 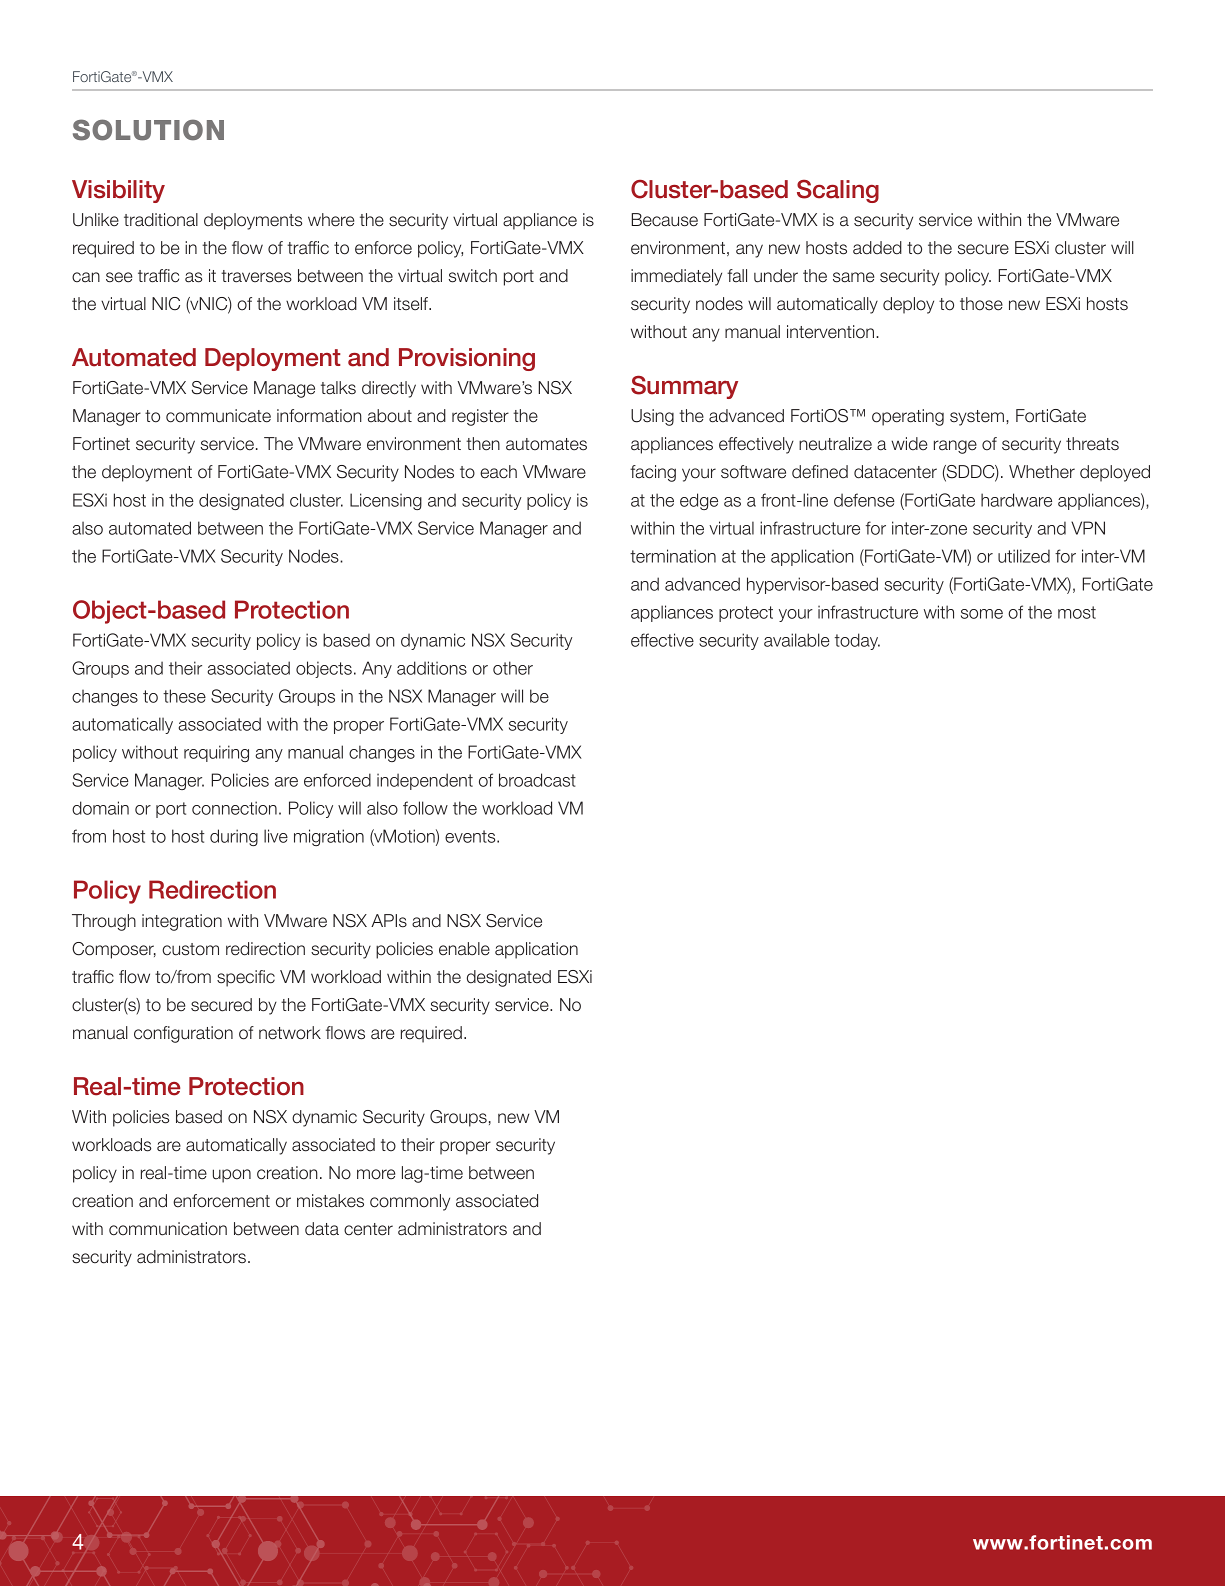 What do you see at coordinates (148, 130) in the image?
I see `SOLUTION` at bounding box center [148, 130].
